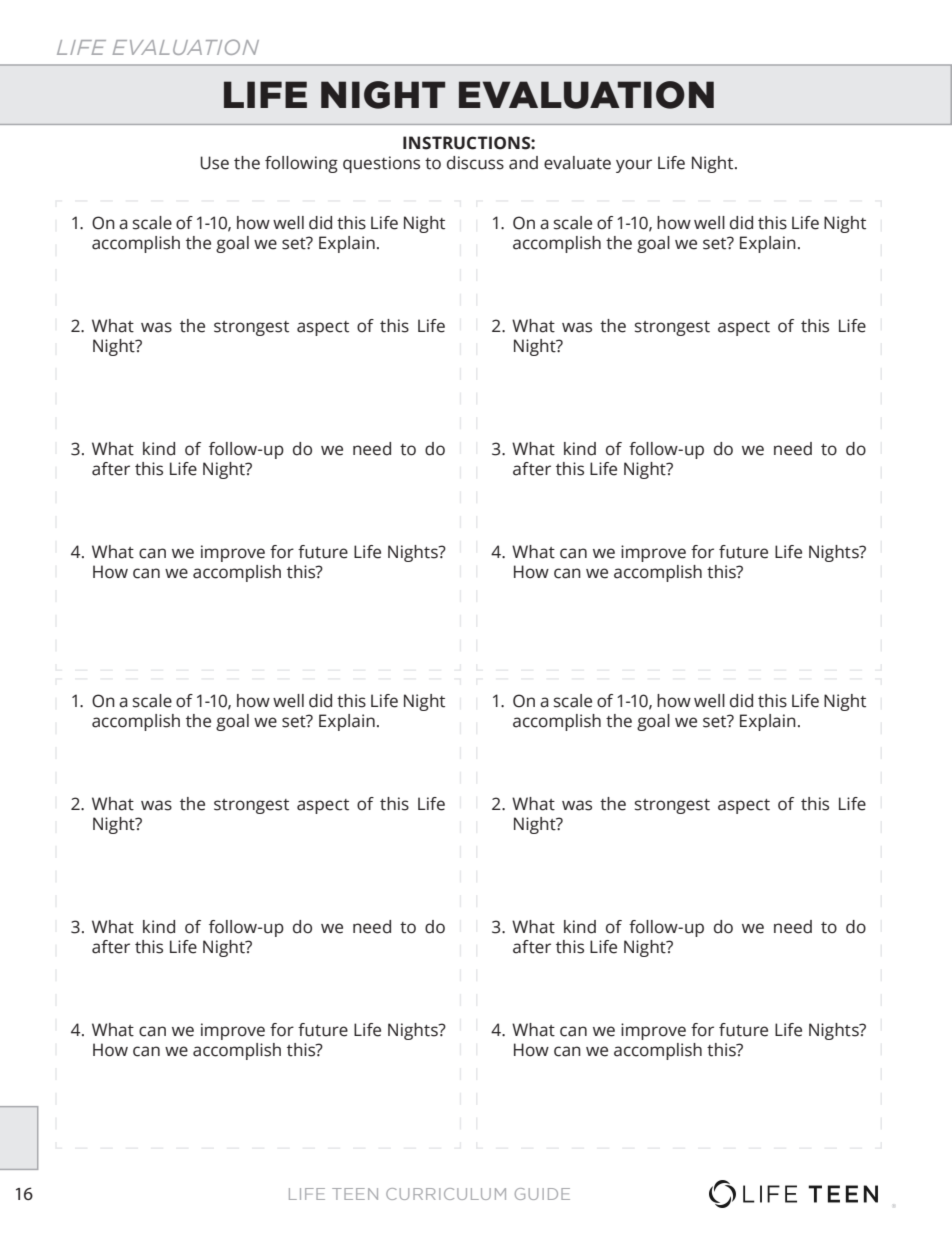  What do you see at coordinates (214, 163) in the screenshot?
I see `Use` at bounding box center [214, 163].
